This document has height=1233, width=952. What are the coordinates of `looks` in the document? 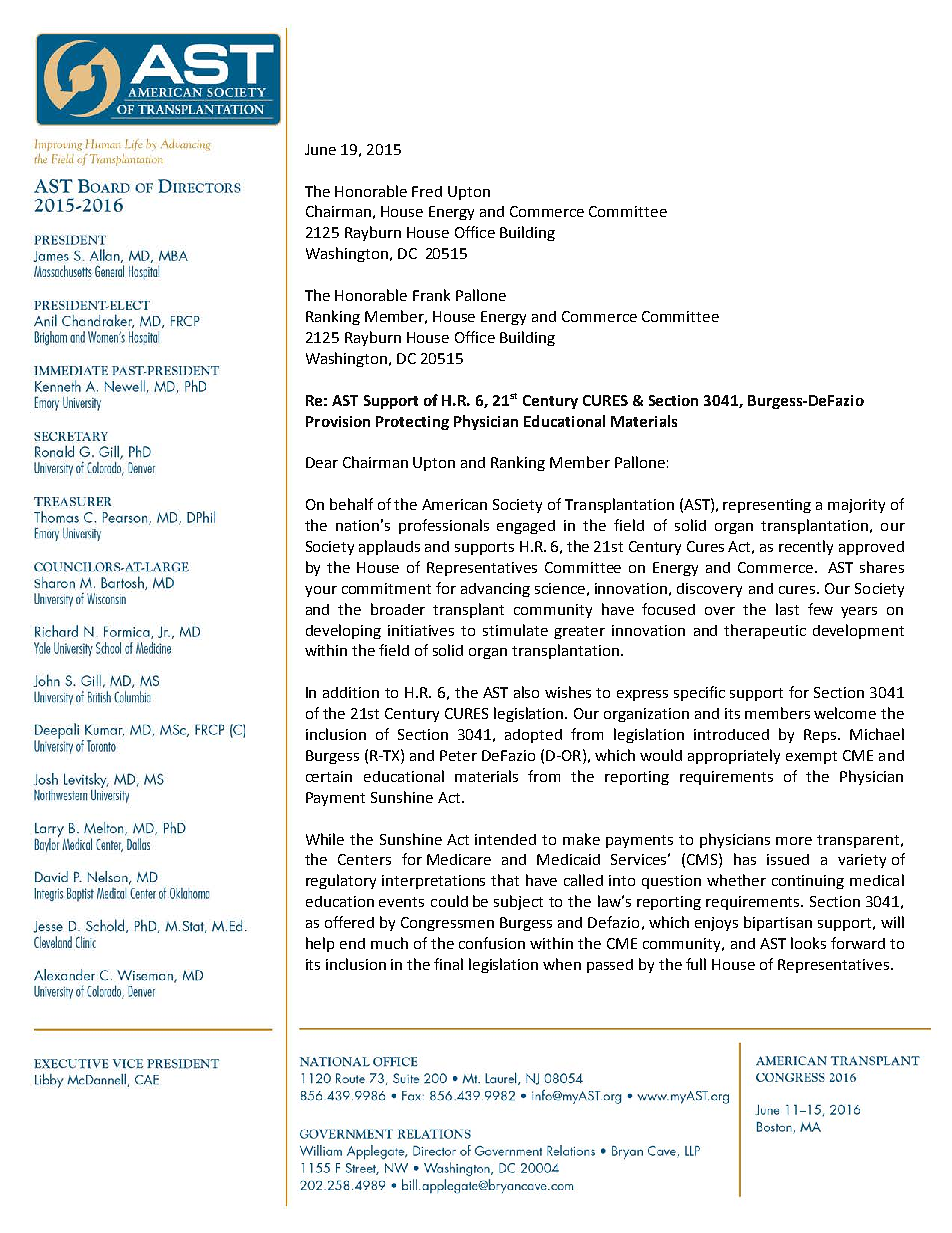 It's located at (808, 943).
